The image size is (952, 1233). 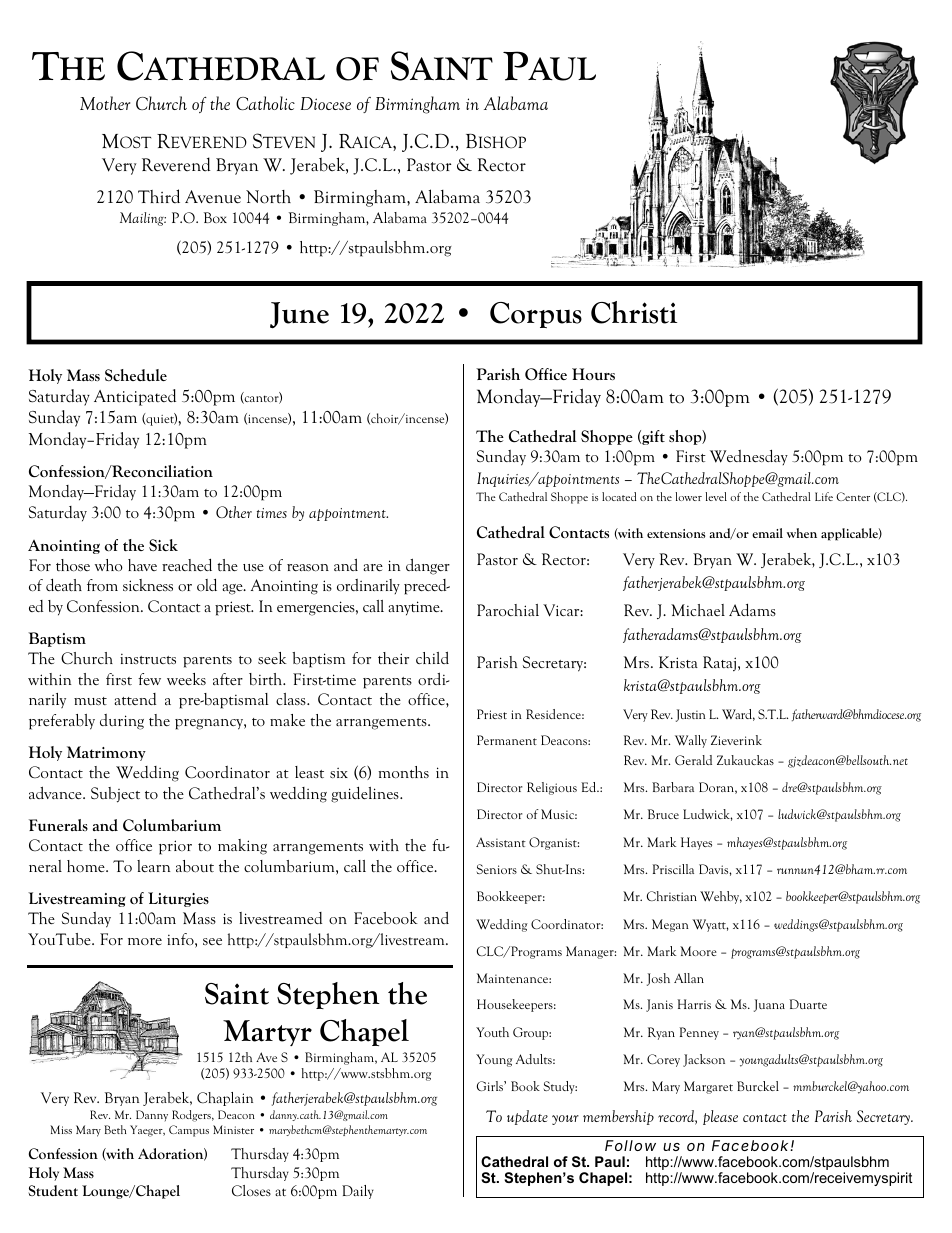 I want to click on Moore, so click(x=698, y=951).
